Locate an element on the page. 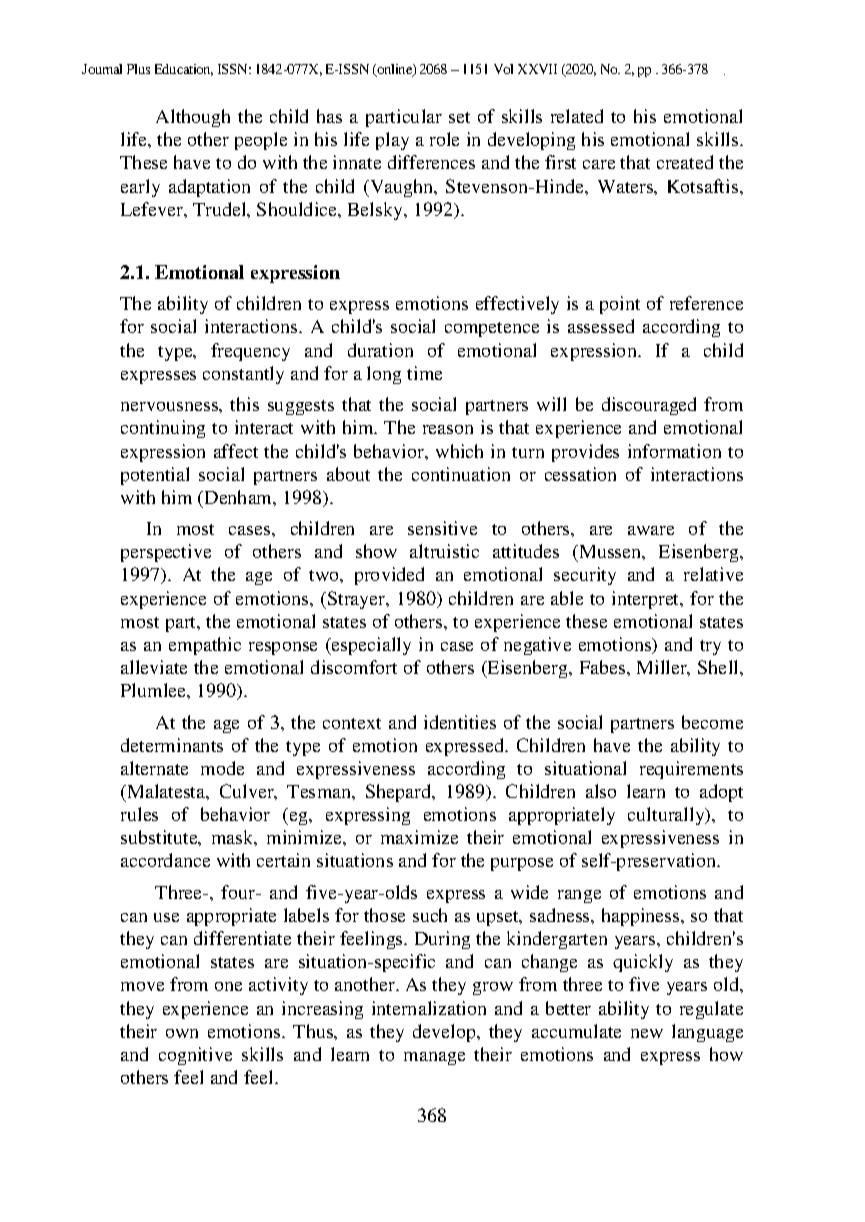 The height and width of the document is (1222, 865). own is located at coordinates (182, 1033).
